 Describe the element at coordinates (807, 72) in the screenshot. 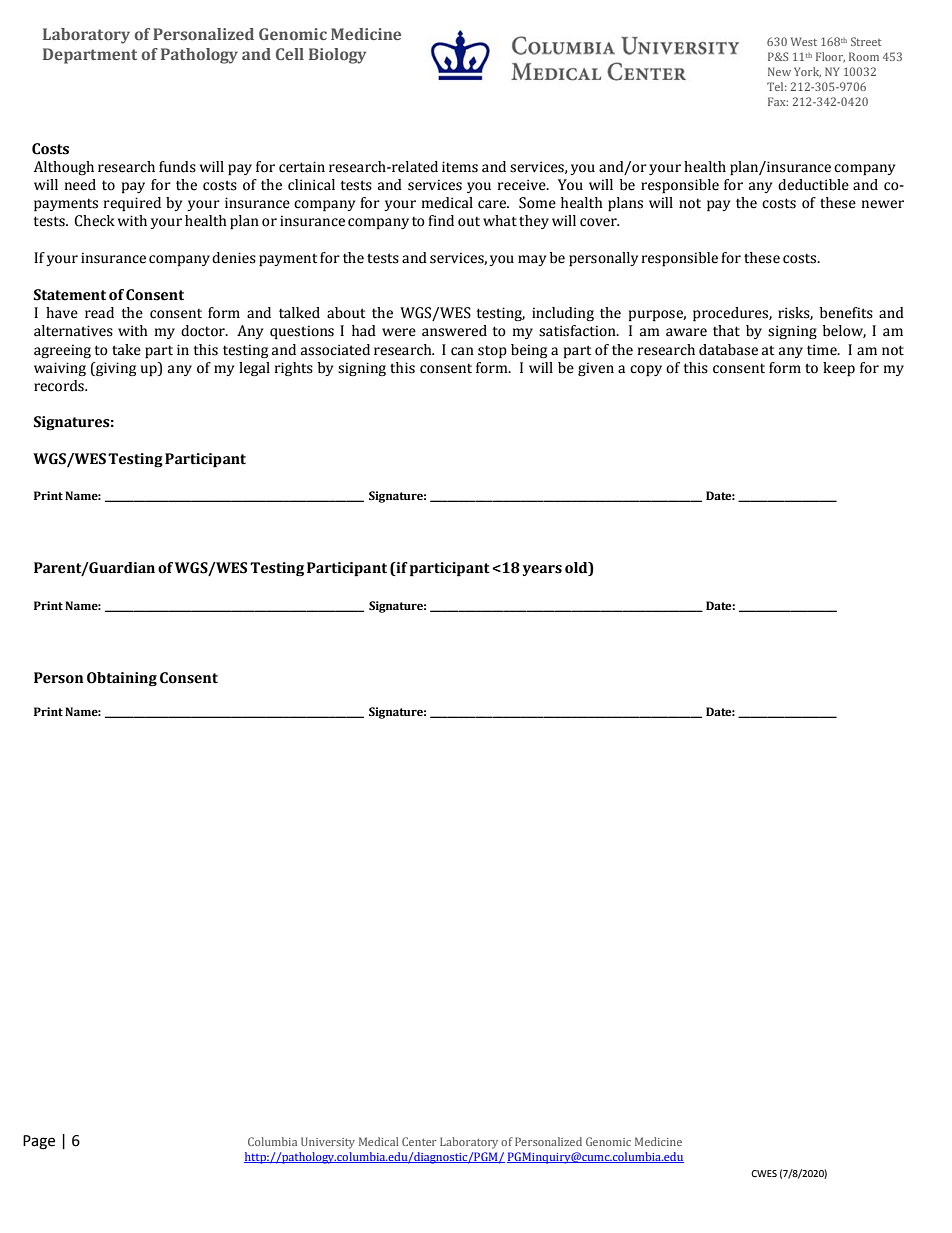

I see `York` at that location.
